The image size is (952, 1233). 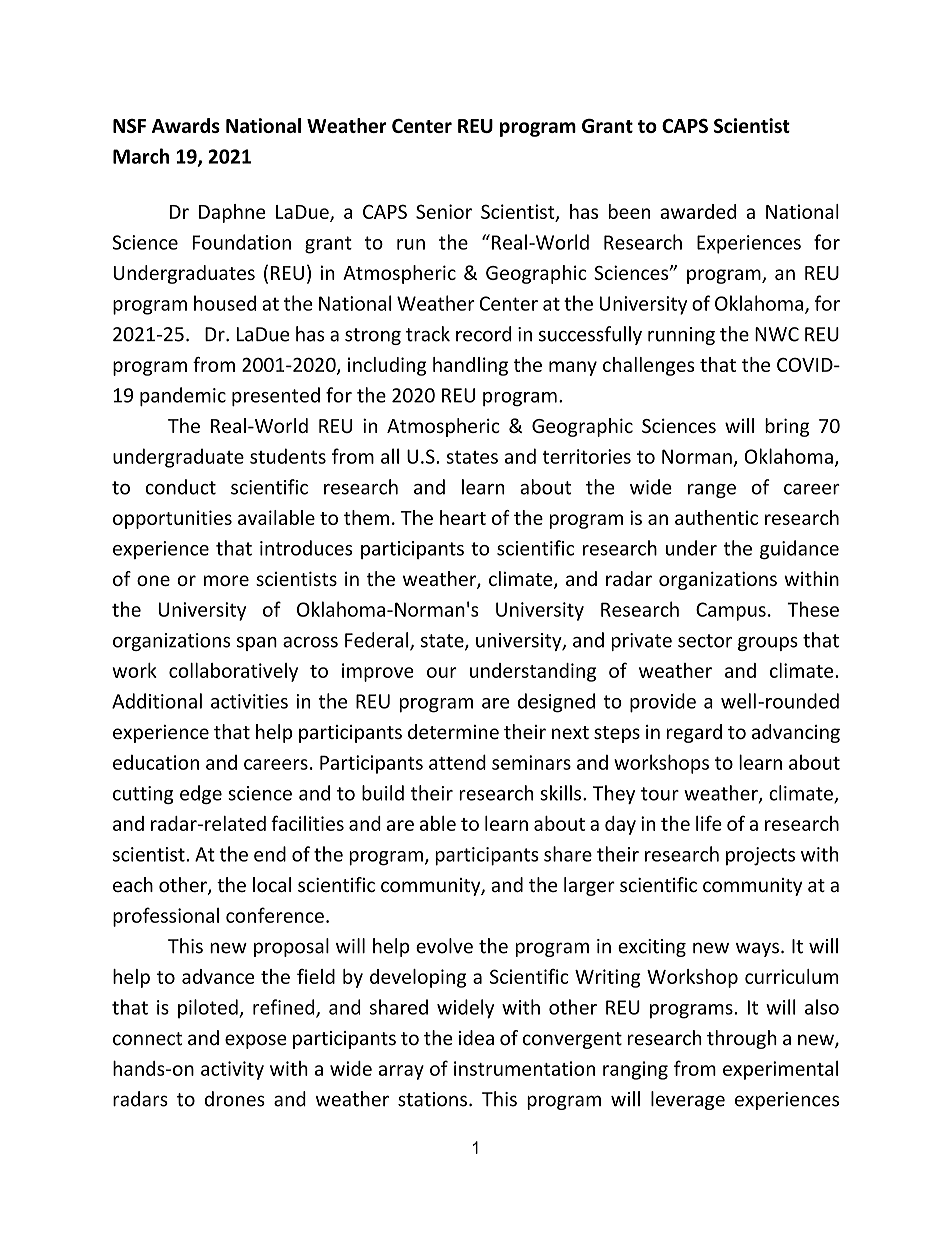 What do you see at coordinates (712, 491) in the screenshot?
I see `range` at bounding box center [712, 491].
